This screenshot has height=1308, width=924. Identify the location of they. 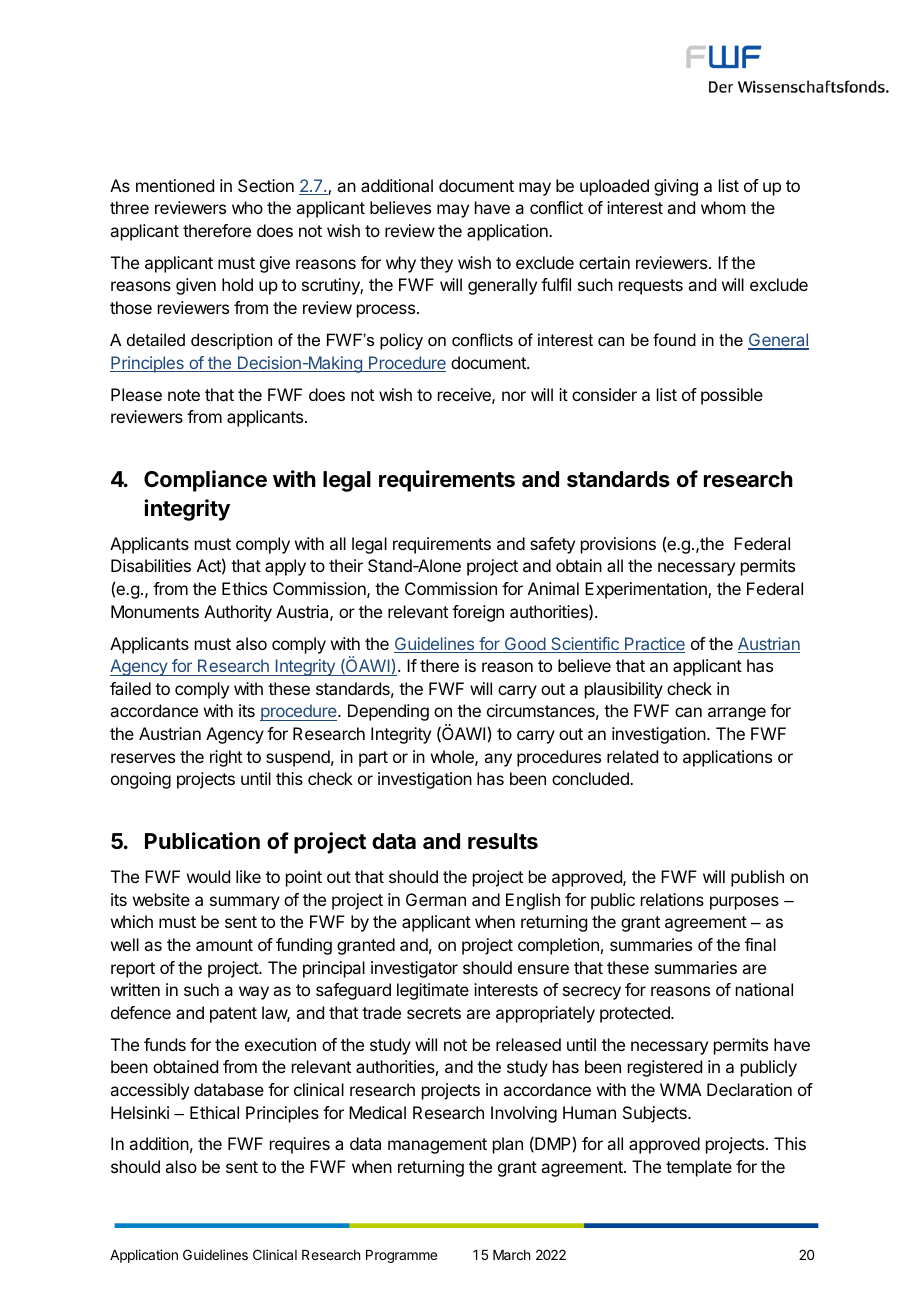
(436, 264).
